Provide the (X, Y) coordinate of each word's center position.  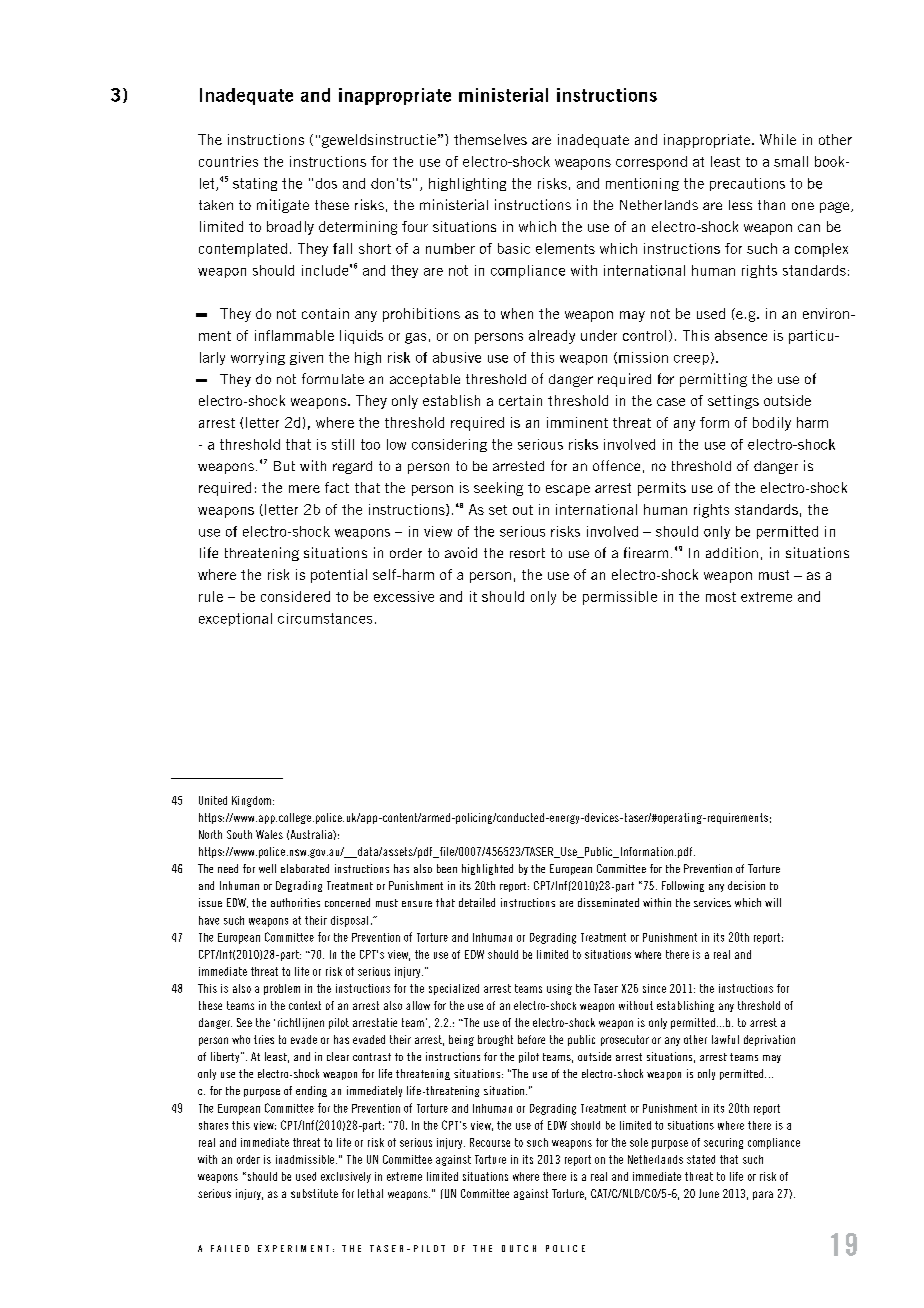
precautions (747, 184)
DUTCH (519, 1248)
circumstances (325, 618)
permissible (620, 598)
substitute (314, 1193)
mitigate (283, 206)
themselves (490, 139)
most (721, 597)
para (763, 1195)
